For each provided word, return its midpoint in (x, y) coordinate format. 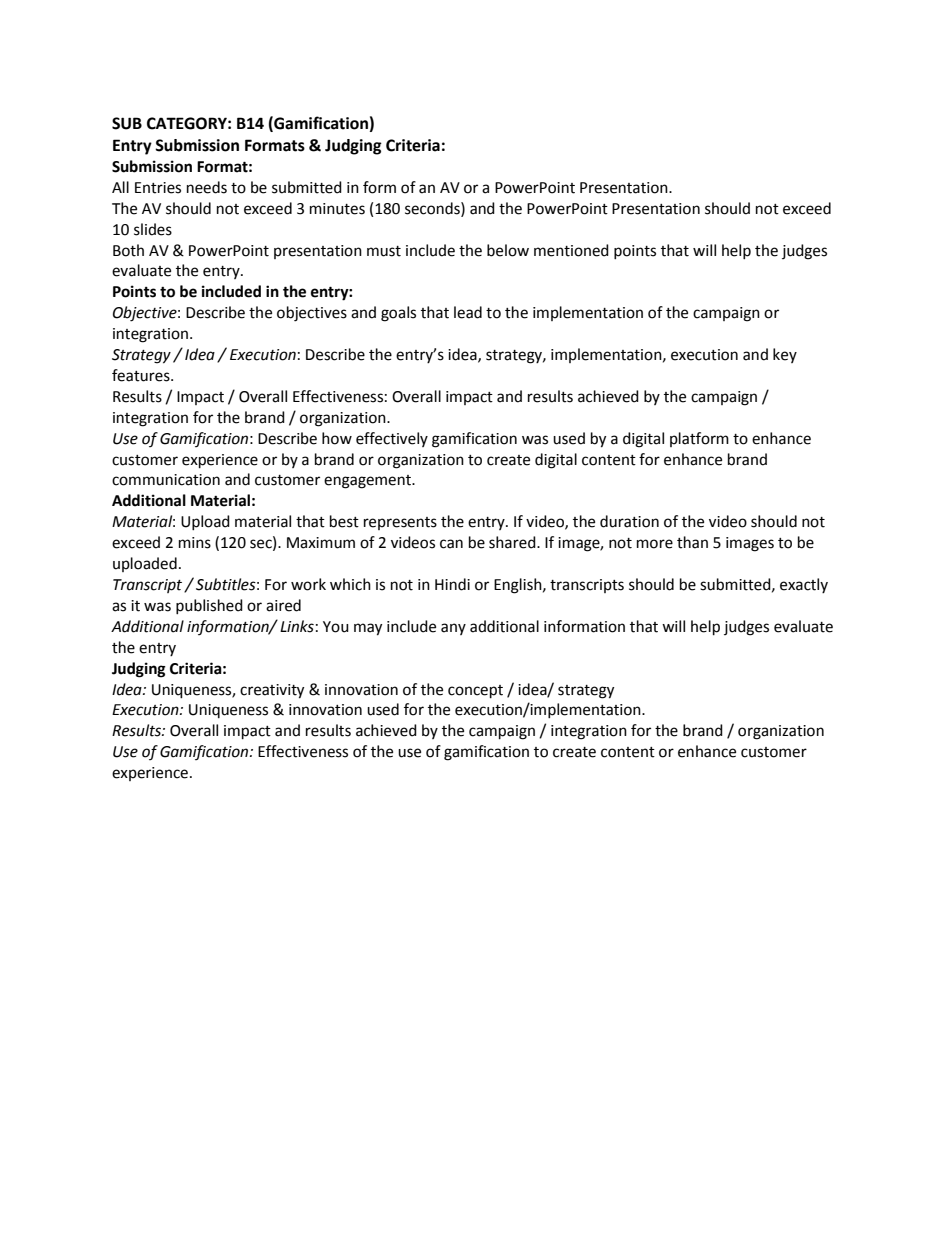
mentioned (571, 250)
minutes (337, 209)
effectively (392, 439)
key (785, 355)
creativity (272, 691)
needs (207, 187)
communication (166, 480)
